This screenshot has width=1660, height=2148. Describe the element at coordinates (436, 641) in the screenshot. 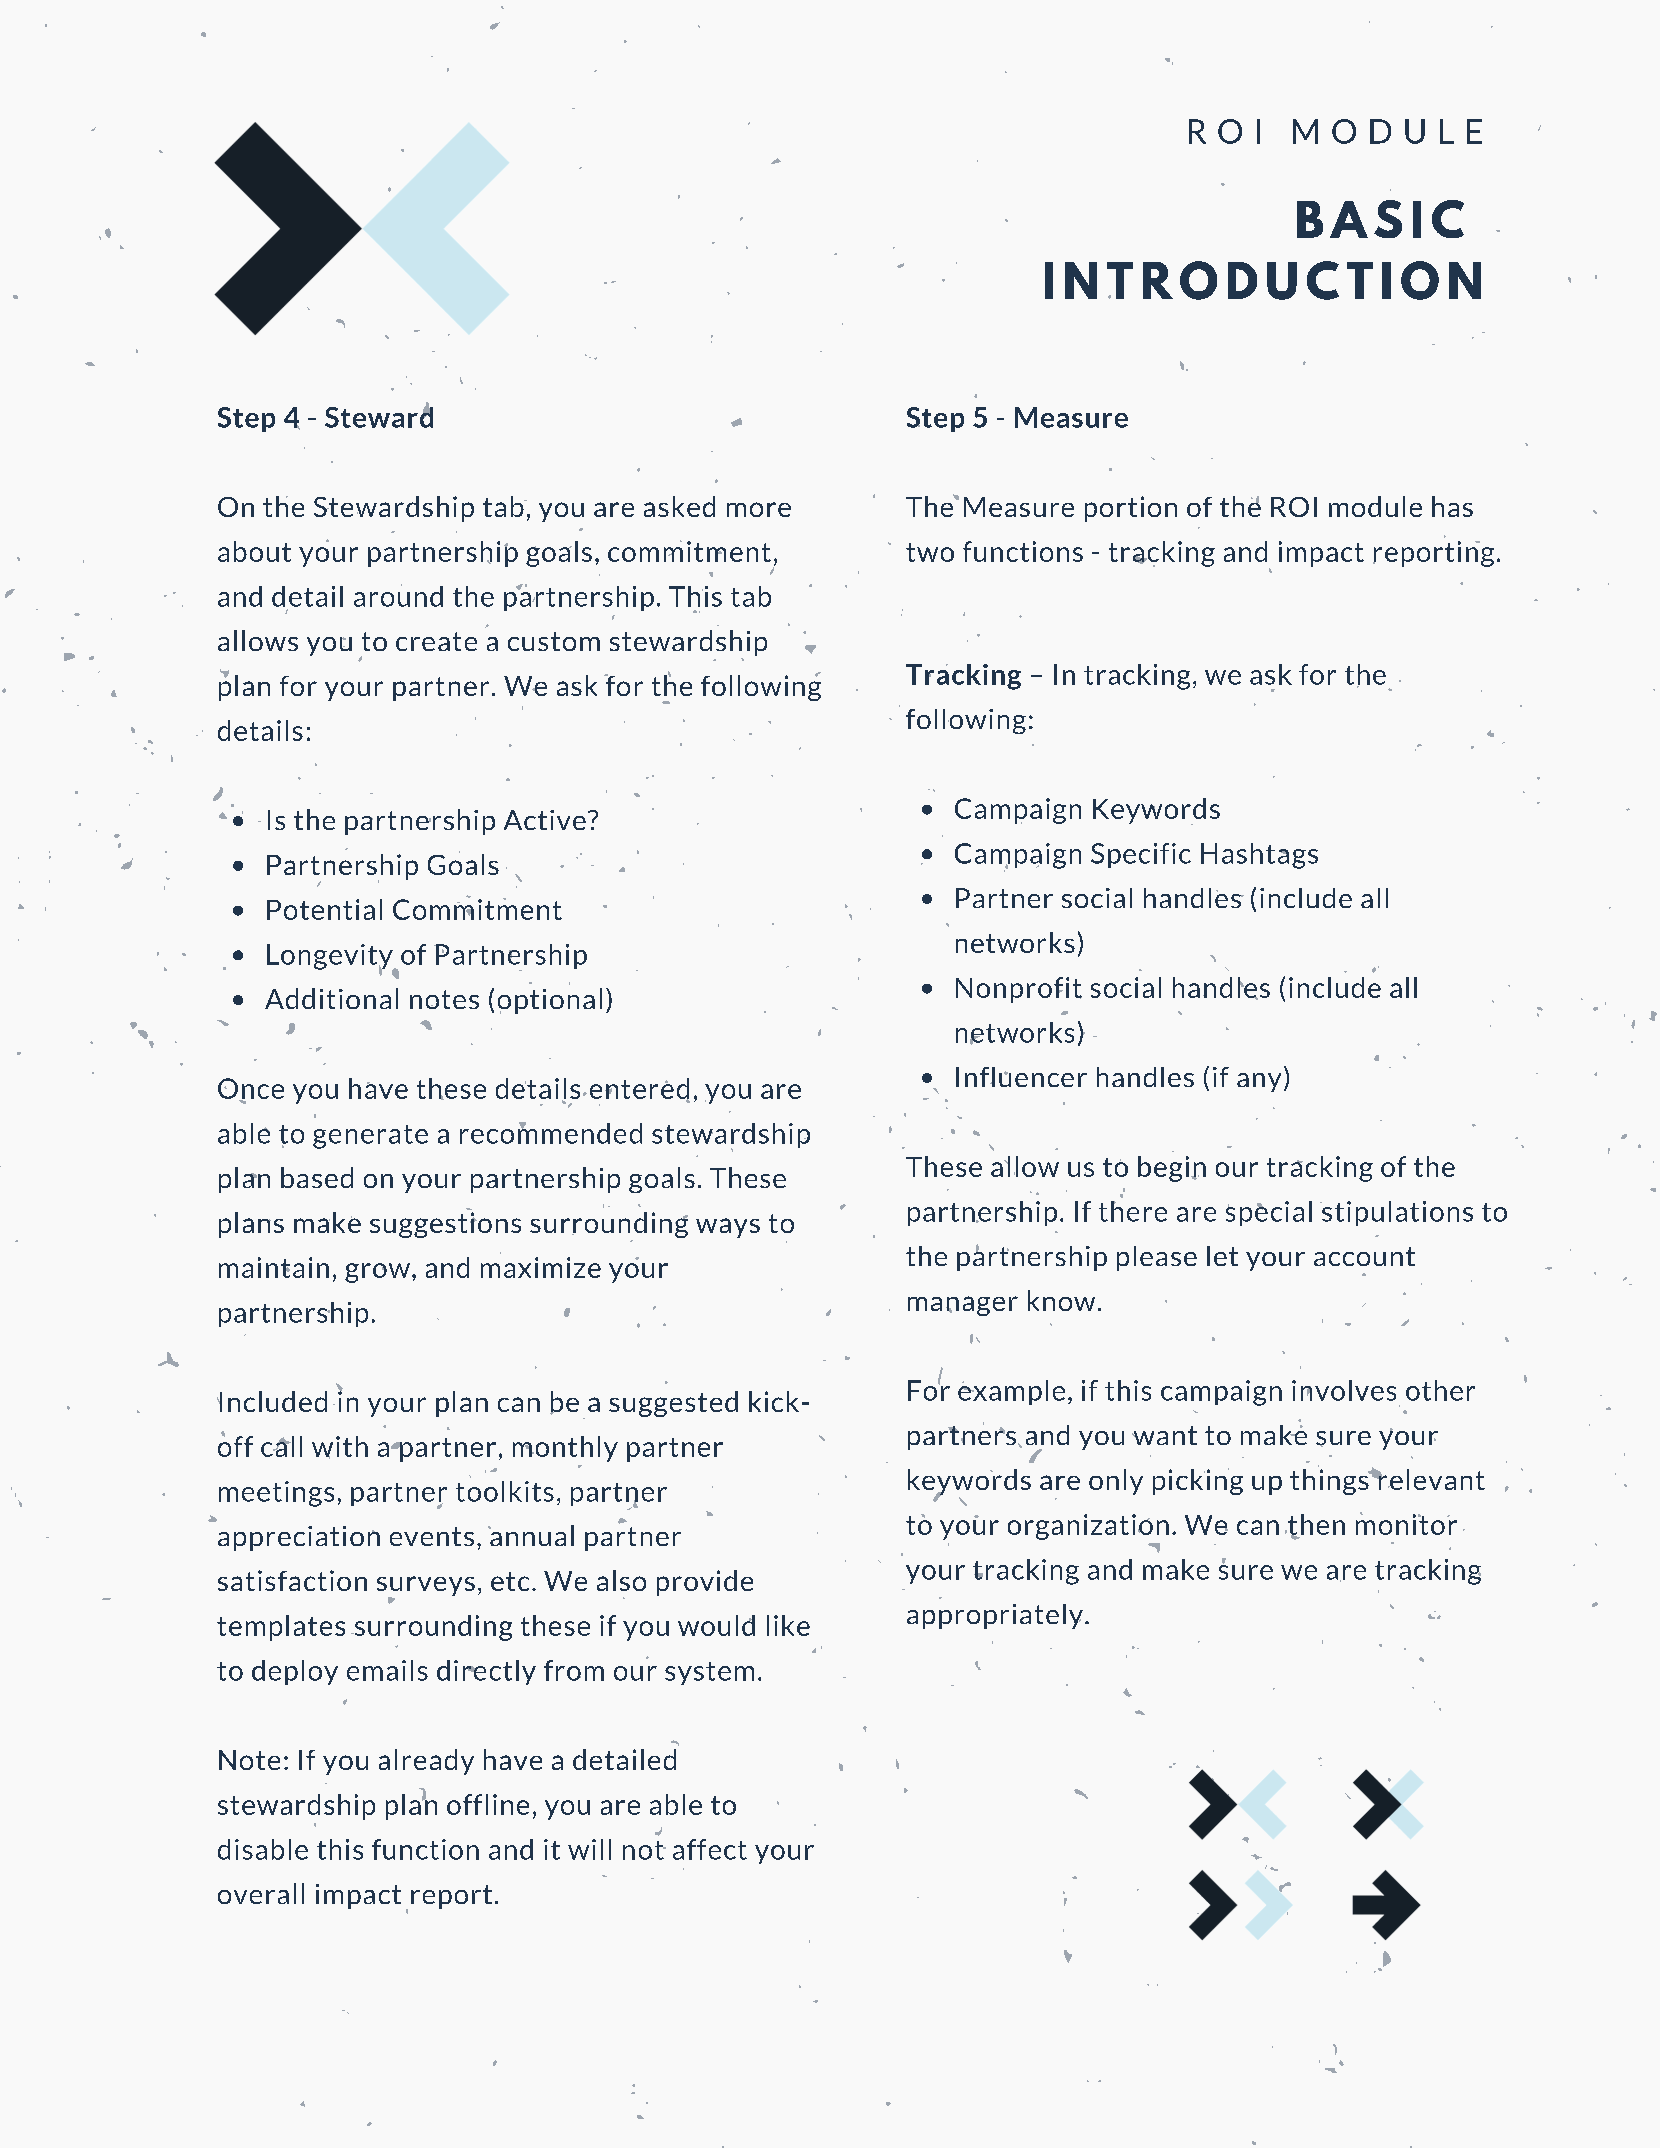

I see `create` at that location.
